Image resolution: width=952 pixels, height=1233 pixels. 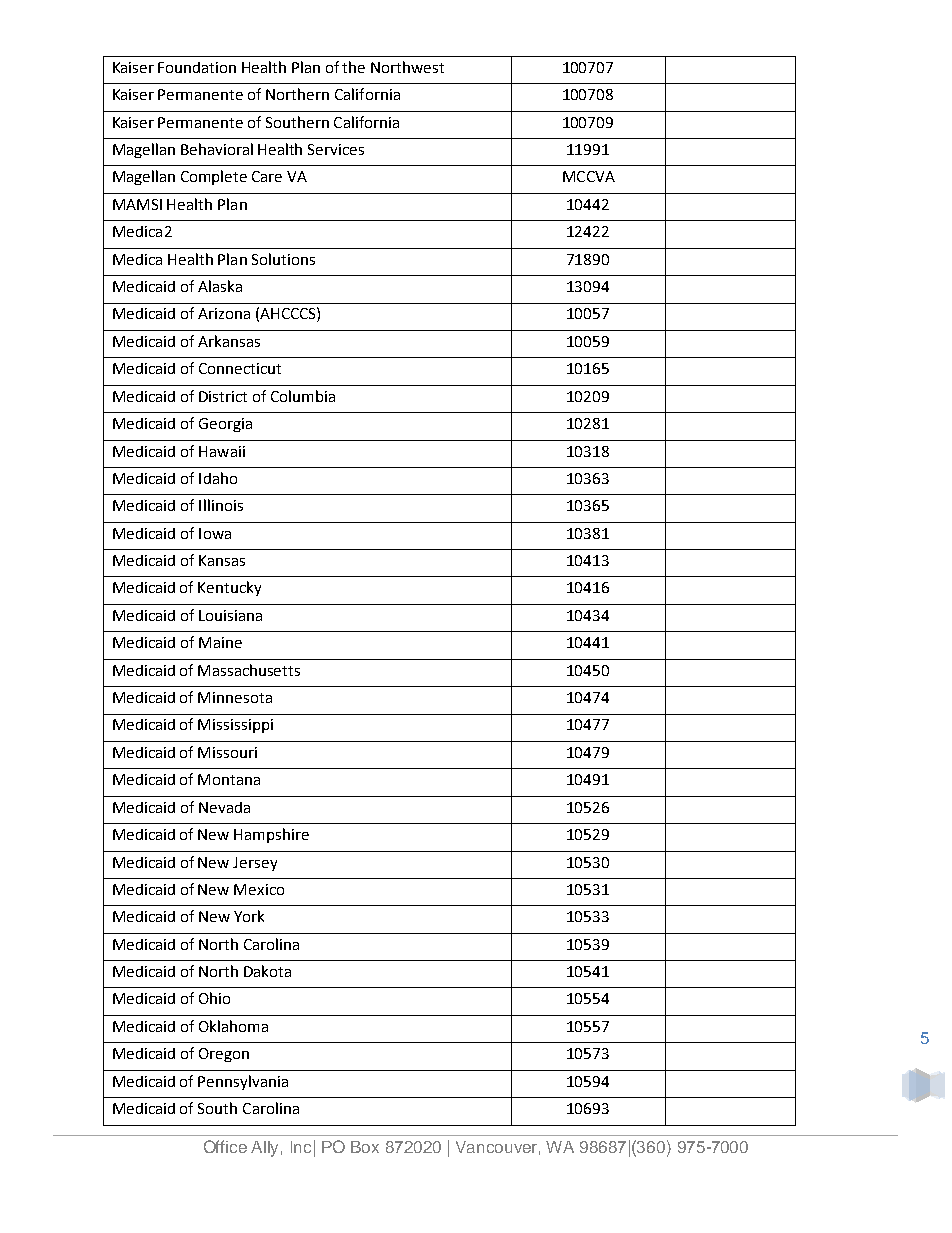 What do you see at coordinates (336, 149) in the page?
I see `Services` at bounding box center [336, 149].
